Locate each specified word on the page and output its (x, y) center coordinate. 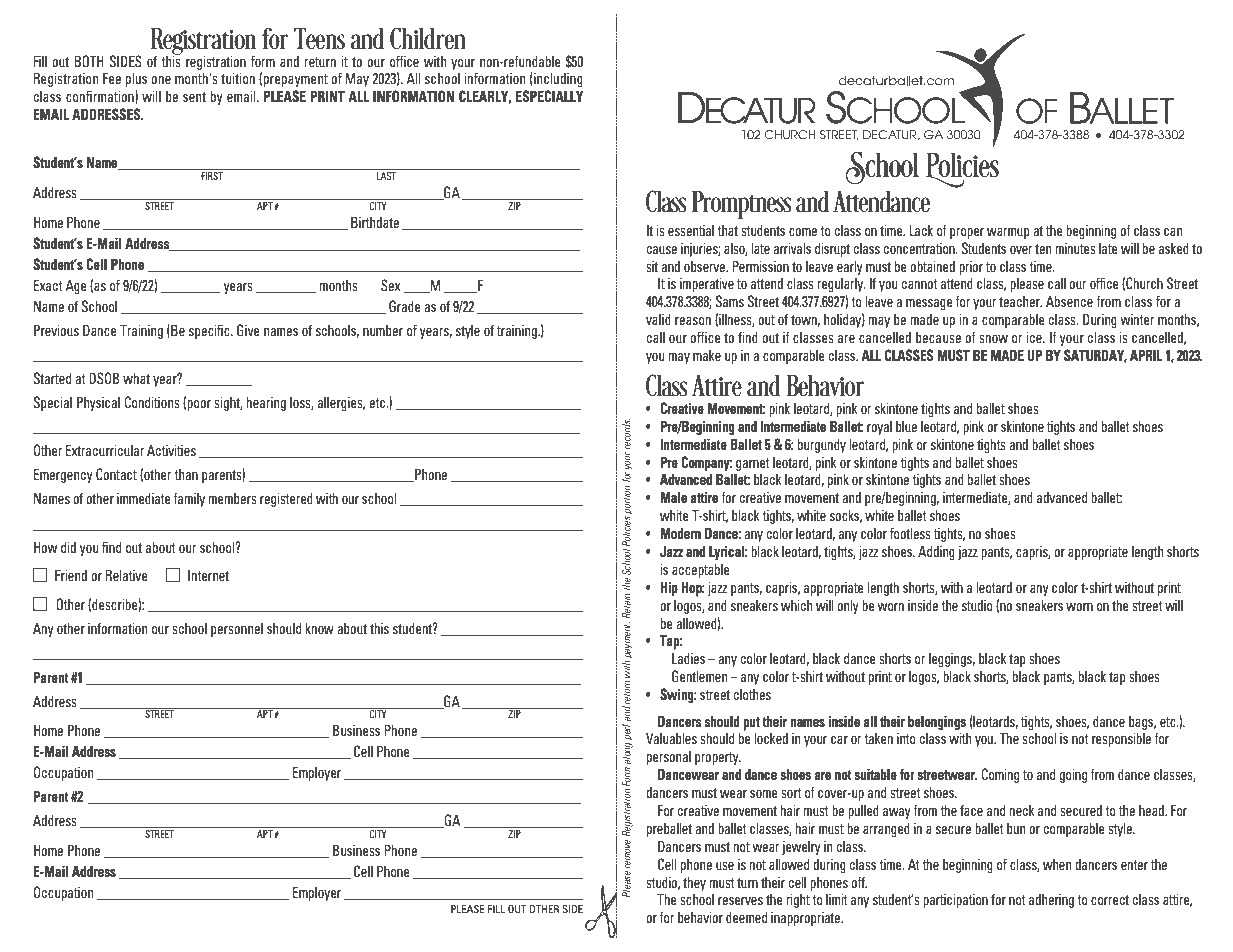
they (694, 883)
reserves (740, 901)
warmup (1008, 233)
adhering (1051, 901)
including (558, 79)
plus (136, 79)
